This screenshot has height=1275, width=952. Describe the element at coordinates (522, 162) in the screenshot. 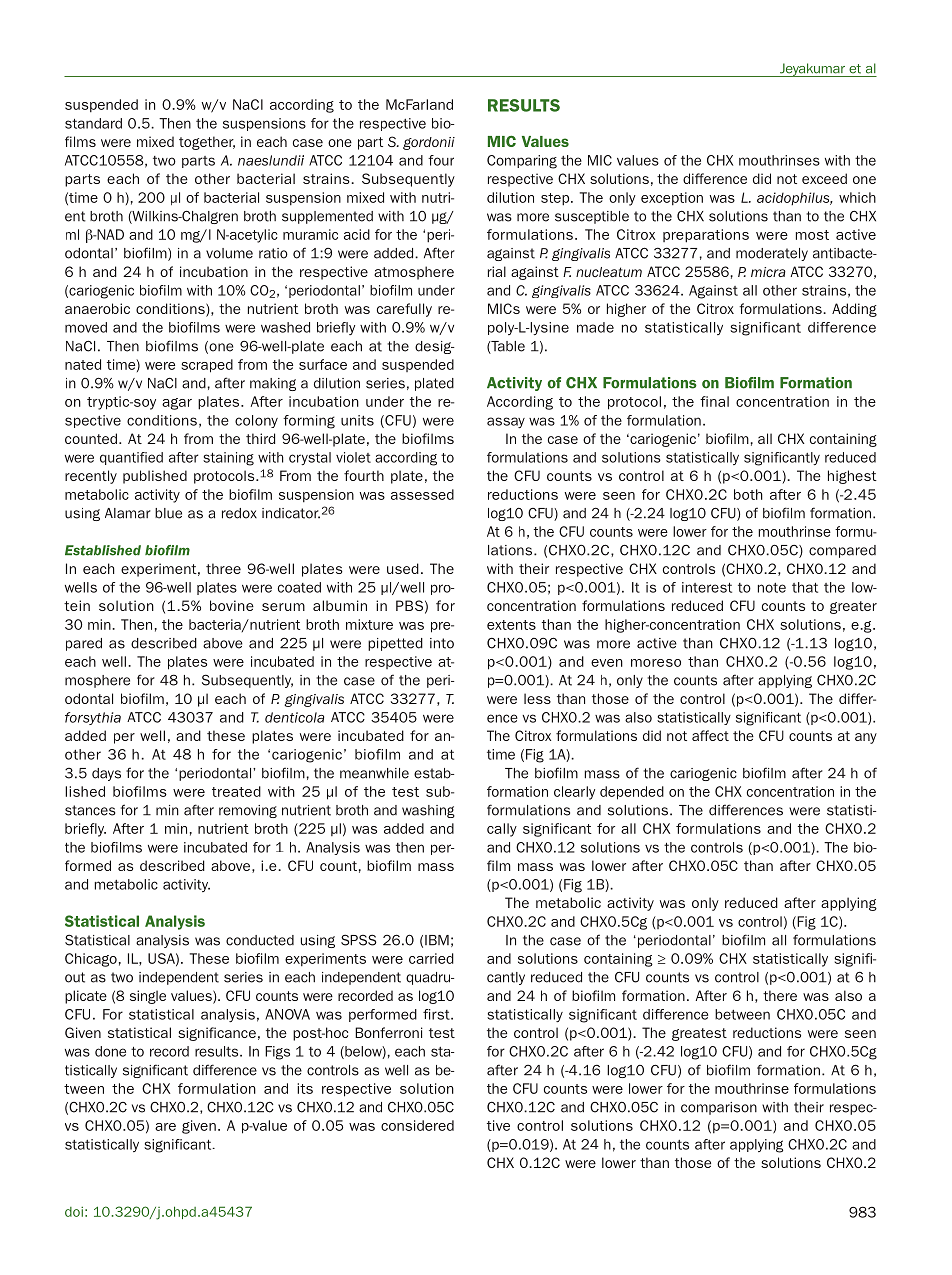

I see `Comparing` at that location.
